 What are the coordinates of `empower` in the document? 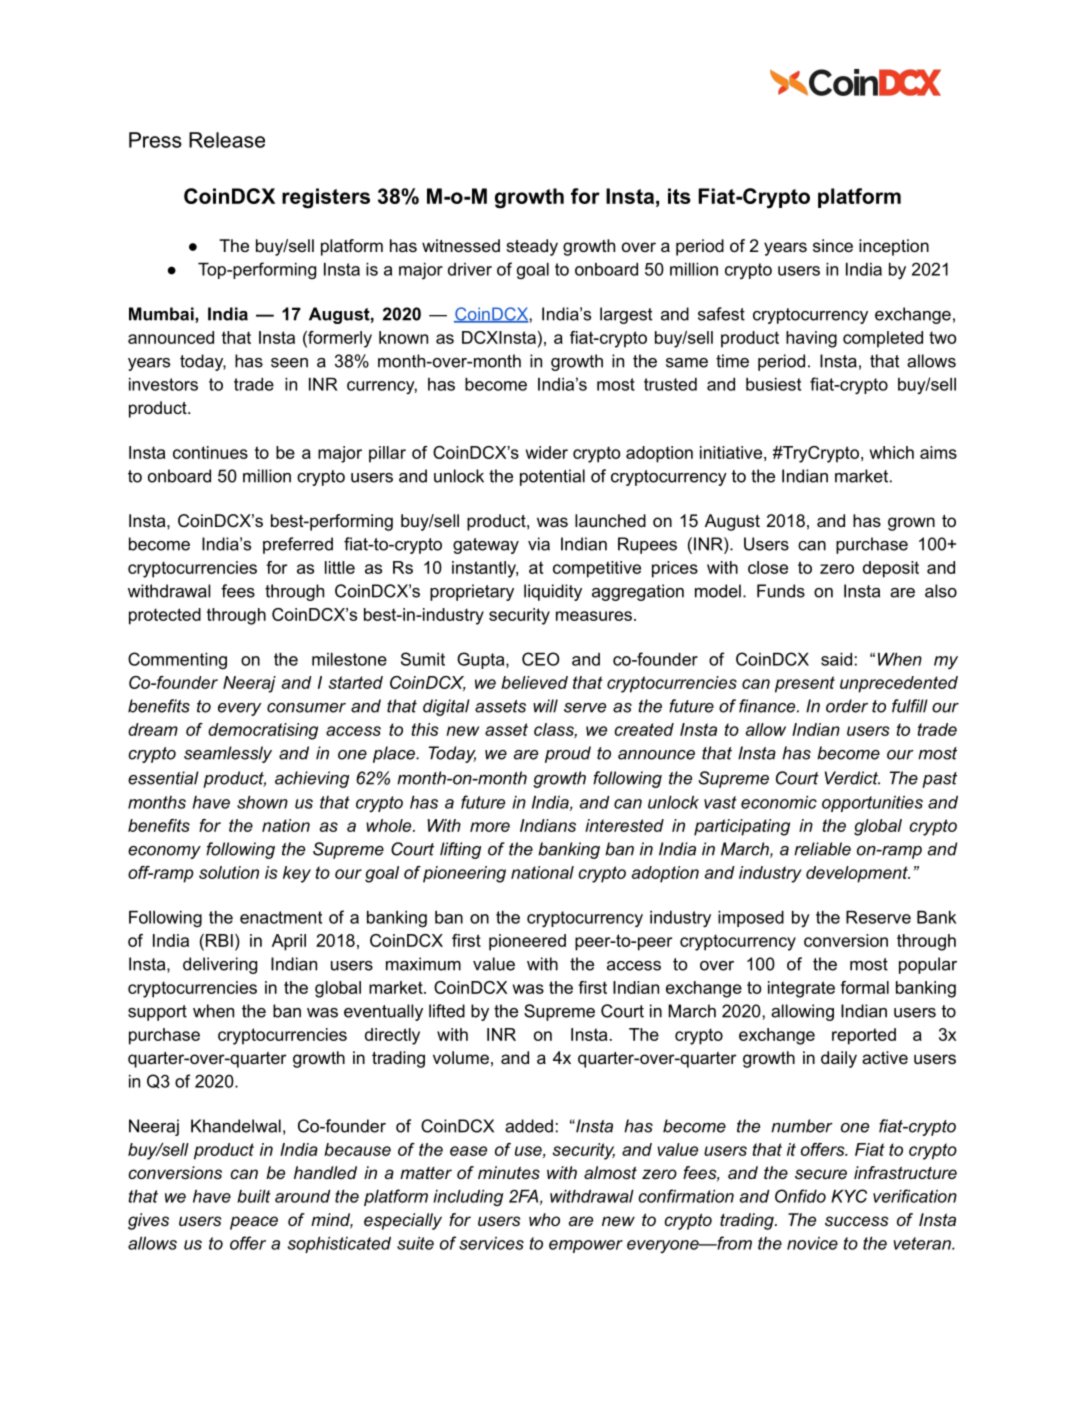 It's located at (586, 1246).
